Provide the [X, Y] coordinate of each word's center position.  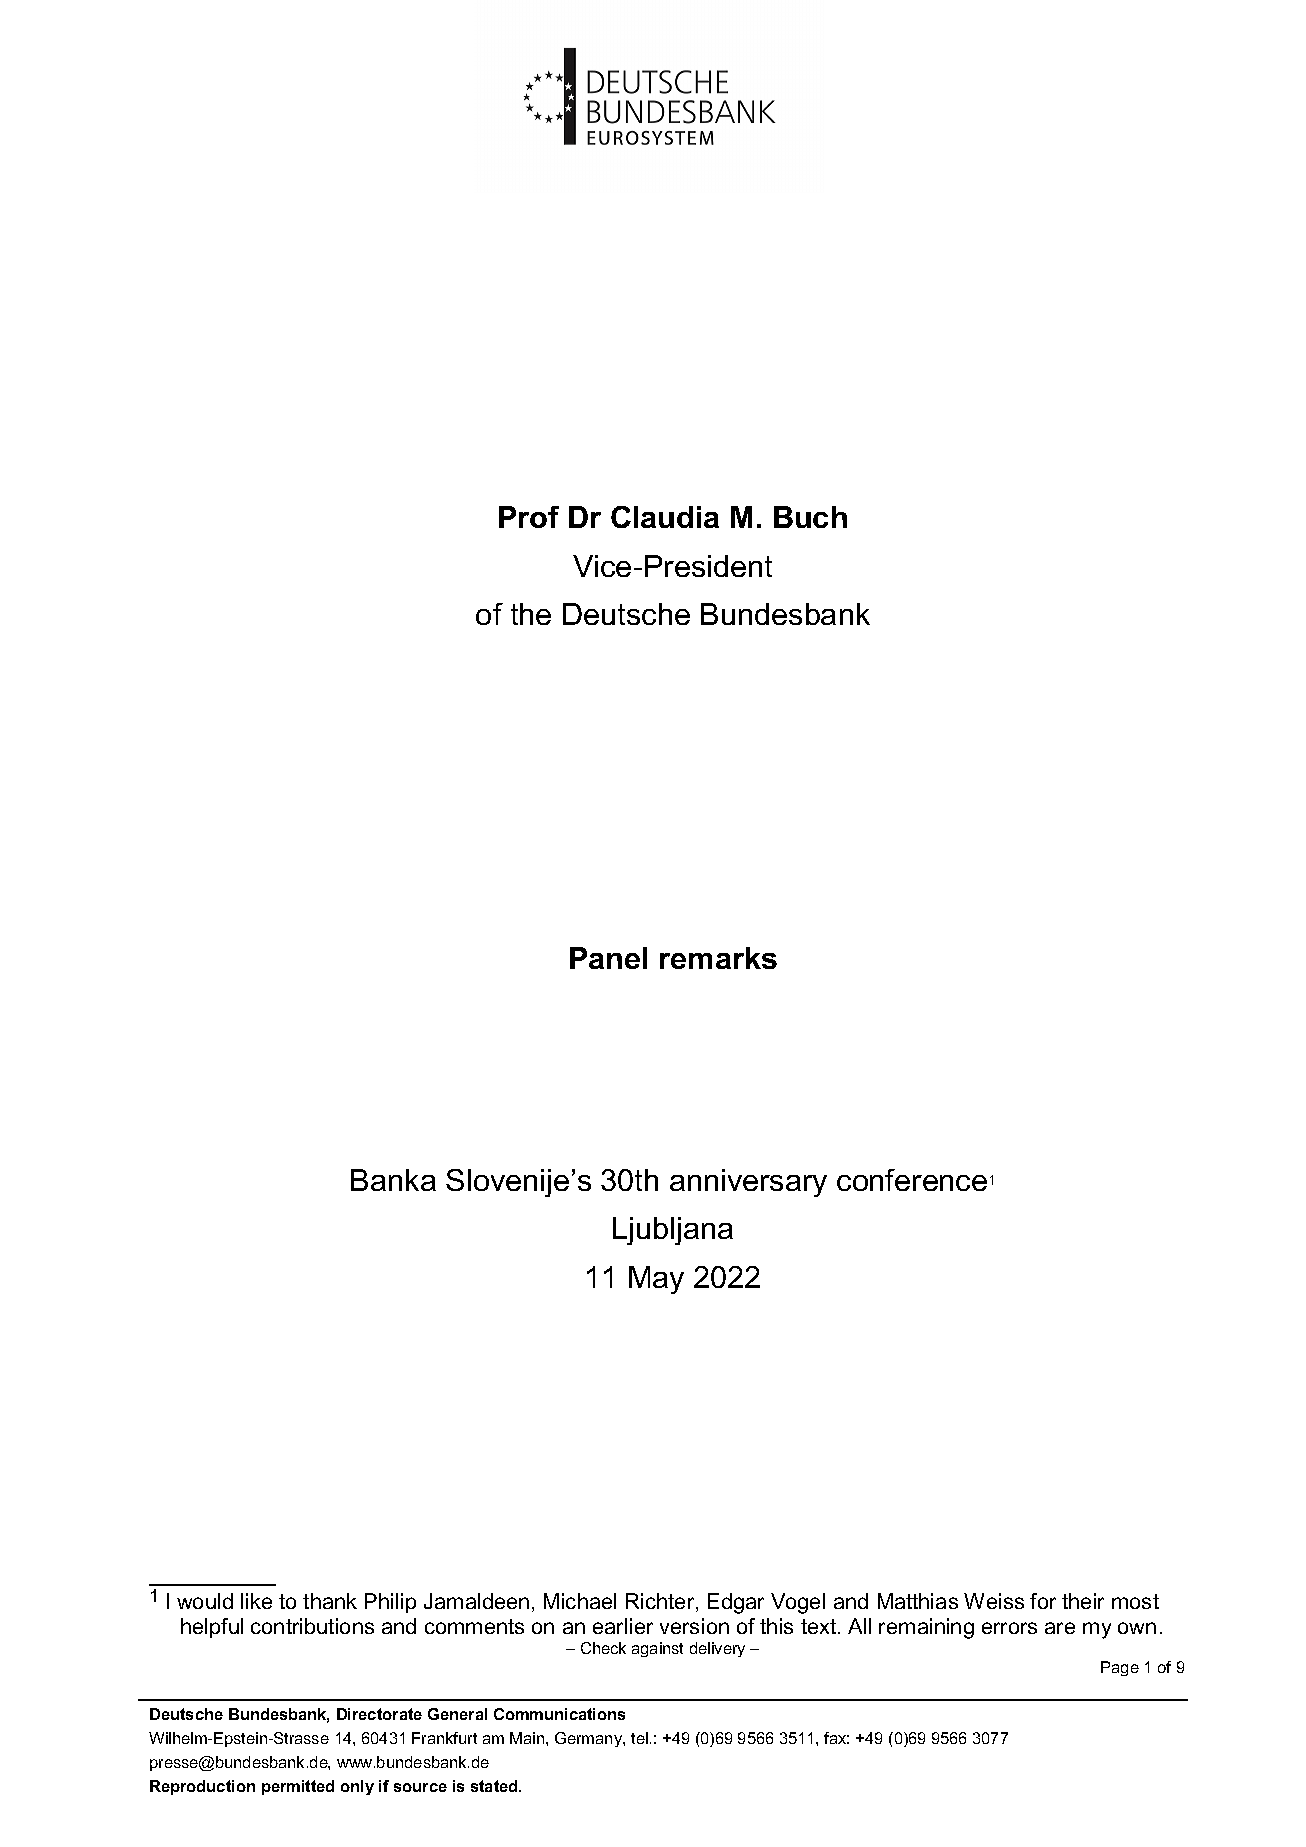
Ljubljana [673, 1231]
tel [639, 1738]
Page [1120, 1668]
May [656, 1280]
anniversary [748, 1183]
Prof [529, 517]
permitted [298, 1787]
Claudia [665, 517]
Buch [810, 517]
